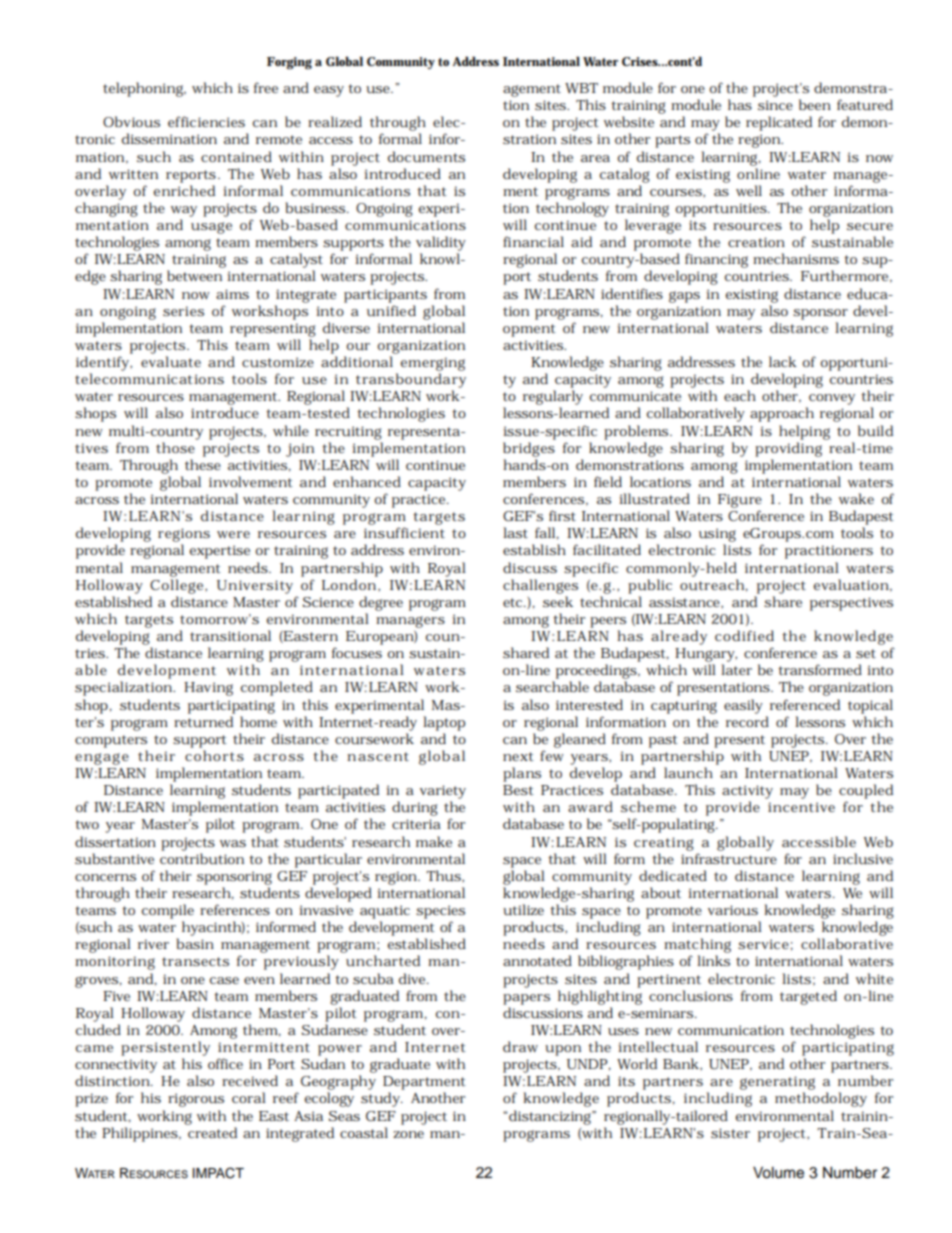 Image resolution: width=952 pixels, height=1233 pixels. Describe the element at coordinates (391, 311) in the image. I see `unified` at that location.
